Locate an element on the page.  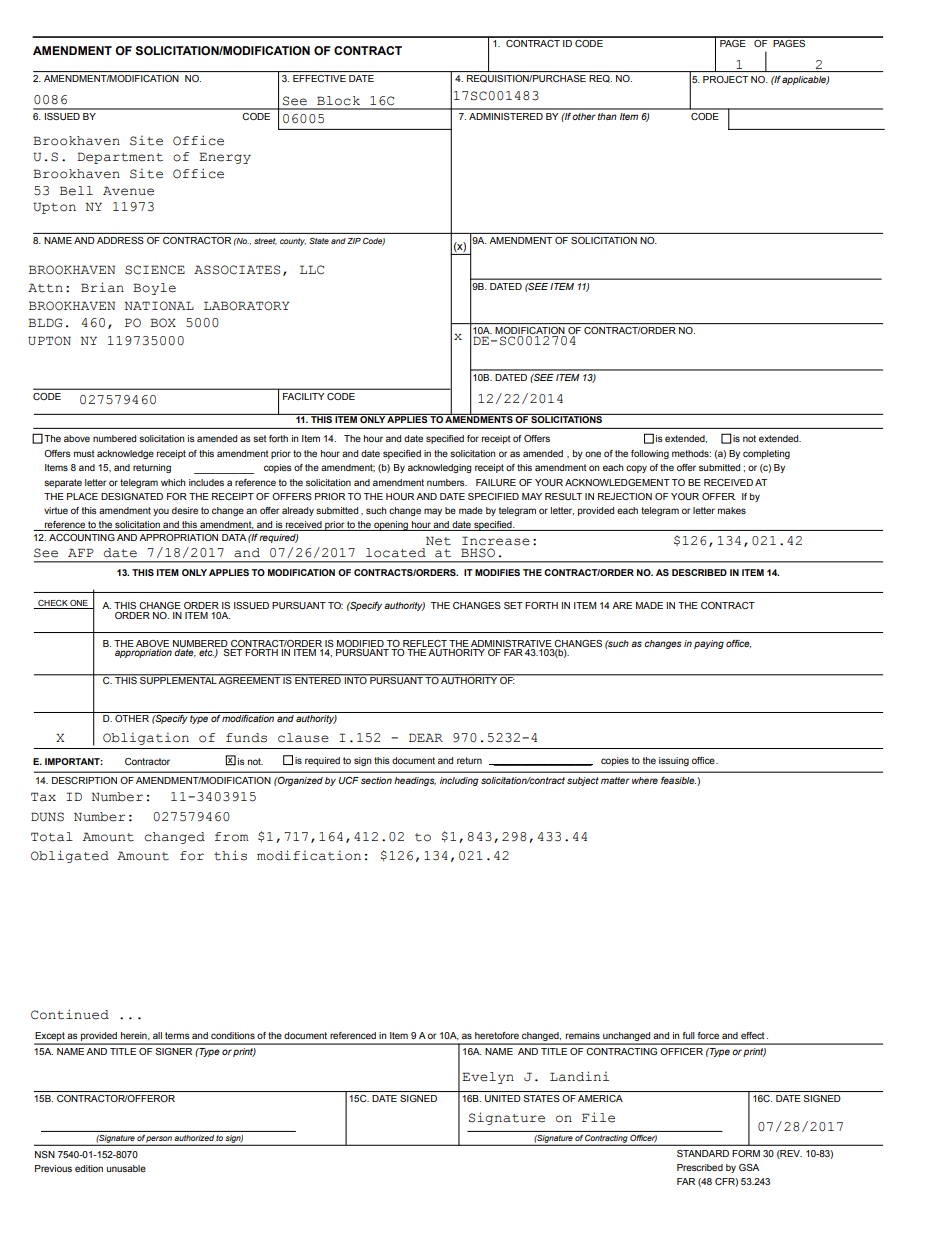
CHECK is located at coordinates (53, 603).
